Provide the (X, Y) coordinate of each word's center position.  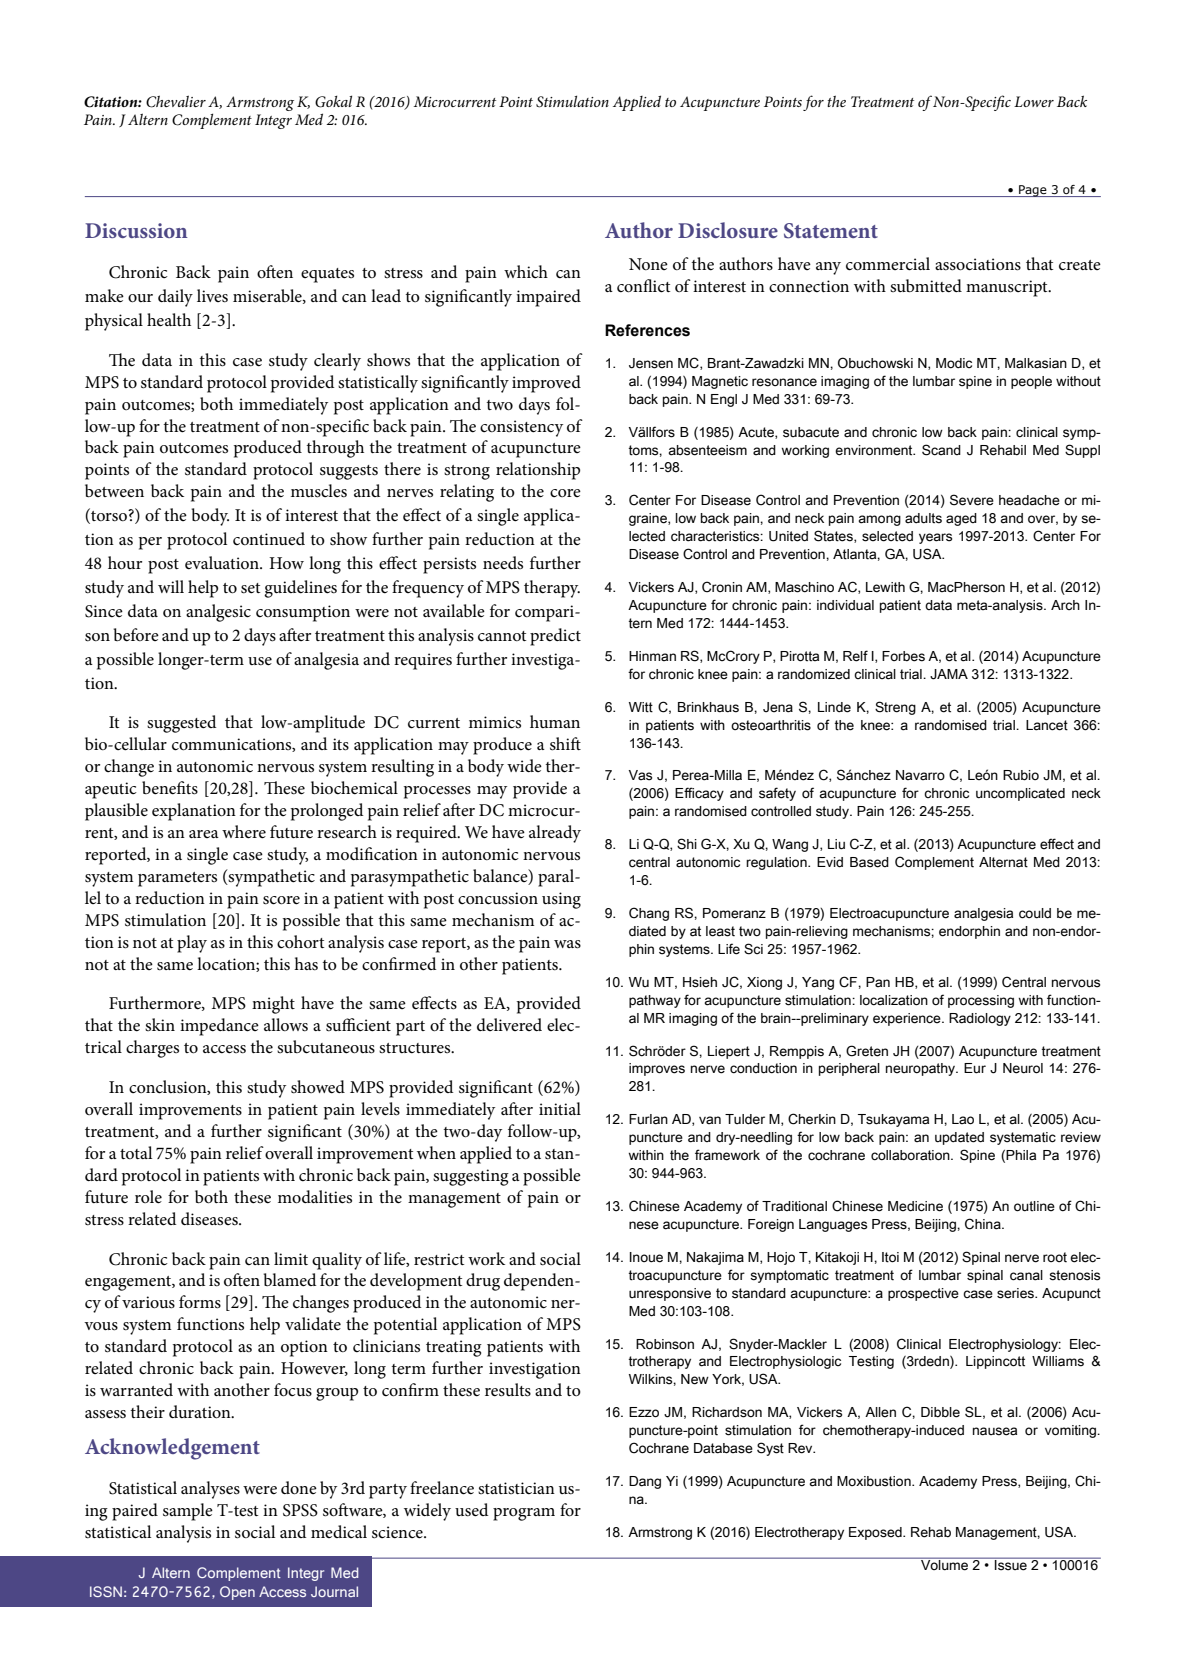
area (204, 834)
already (555, 834)
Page (1033, 191)
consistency (521, 428)
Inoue (646, 1257)
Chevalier (176, 101)
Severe (972, 500)
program (524, 1514)
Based (869, 862)
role (148, 1197)
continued (269, 538)
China (984, 1224)
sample (188, 1512)
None (648, 264)
